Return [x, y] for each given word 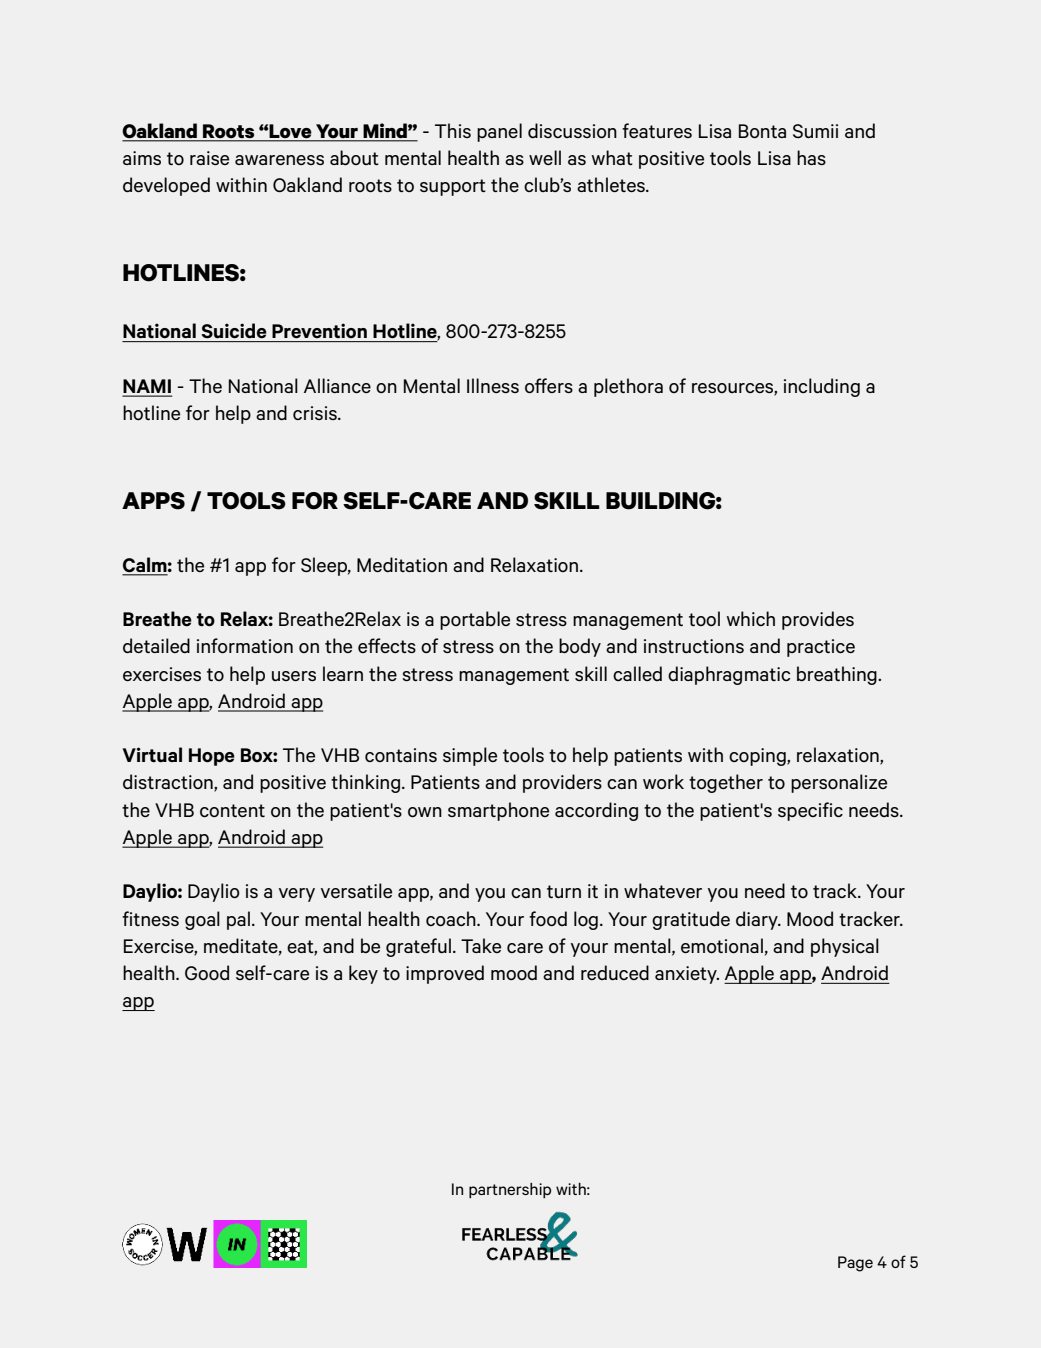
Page [855, 1264]
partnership [510, 1190]
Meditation [402, 564]
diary [758, 920]
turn [564, 891]
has [811, 157]
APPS [153, 501]
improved [445, 974]
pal [238, 920]
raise [209, 158]
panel [499, 132]
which [750, 618]
